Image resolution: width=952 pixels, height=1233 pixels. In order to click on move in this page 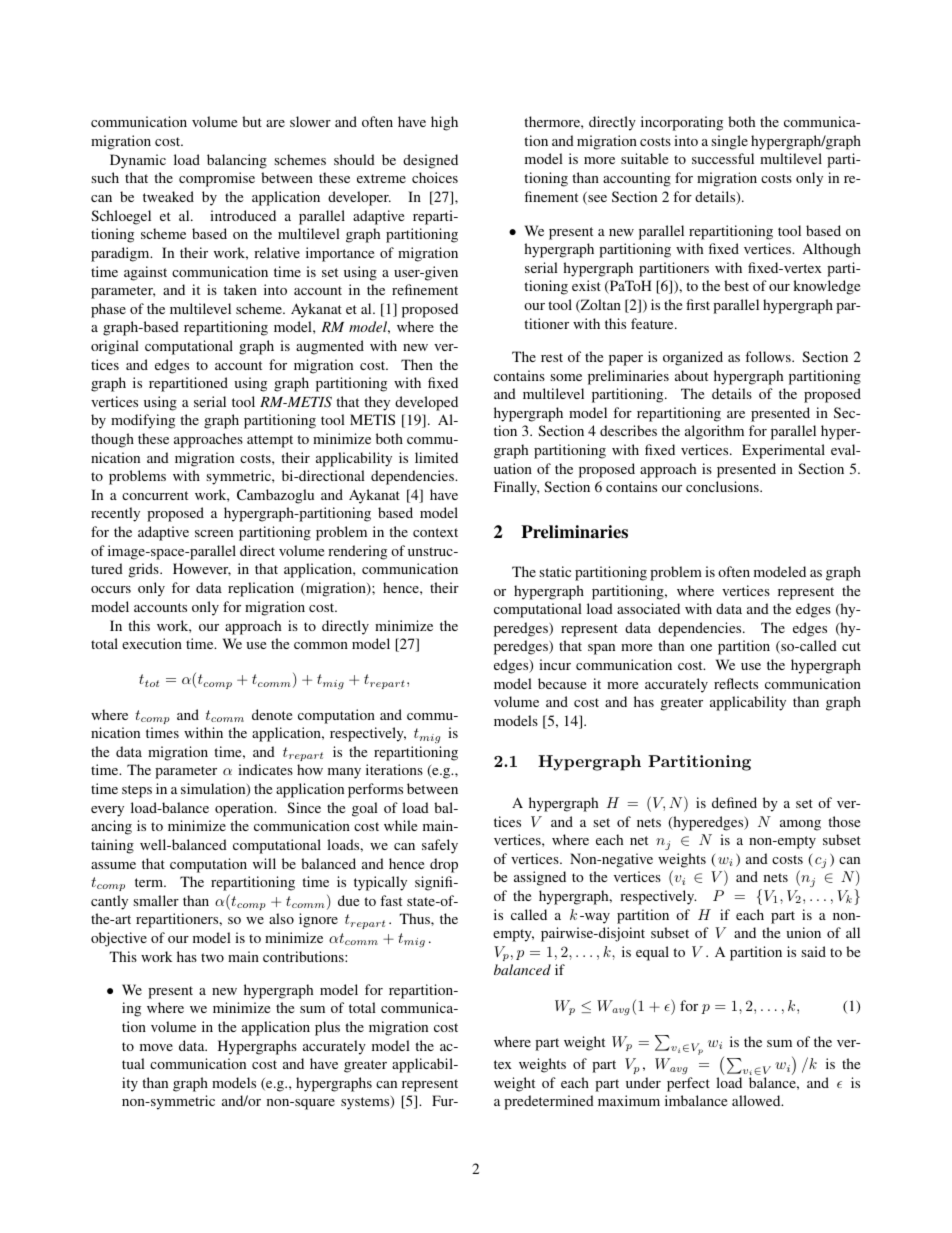, I will do `click(156, 1047)`.
